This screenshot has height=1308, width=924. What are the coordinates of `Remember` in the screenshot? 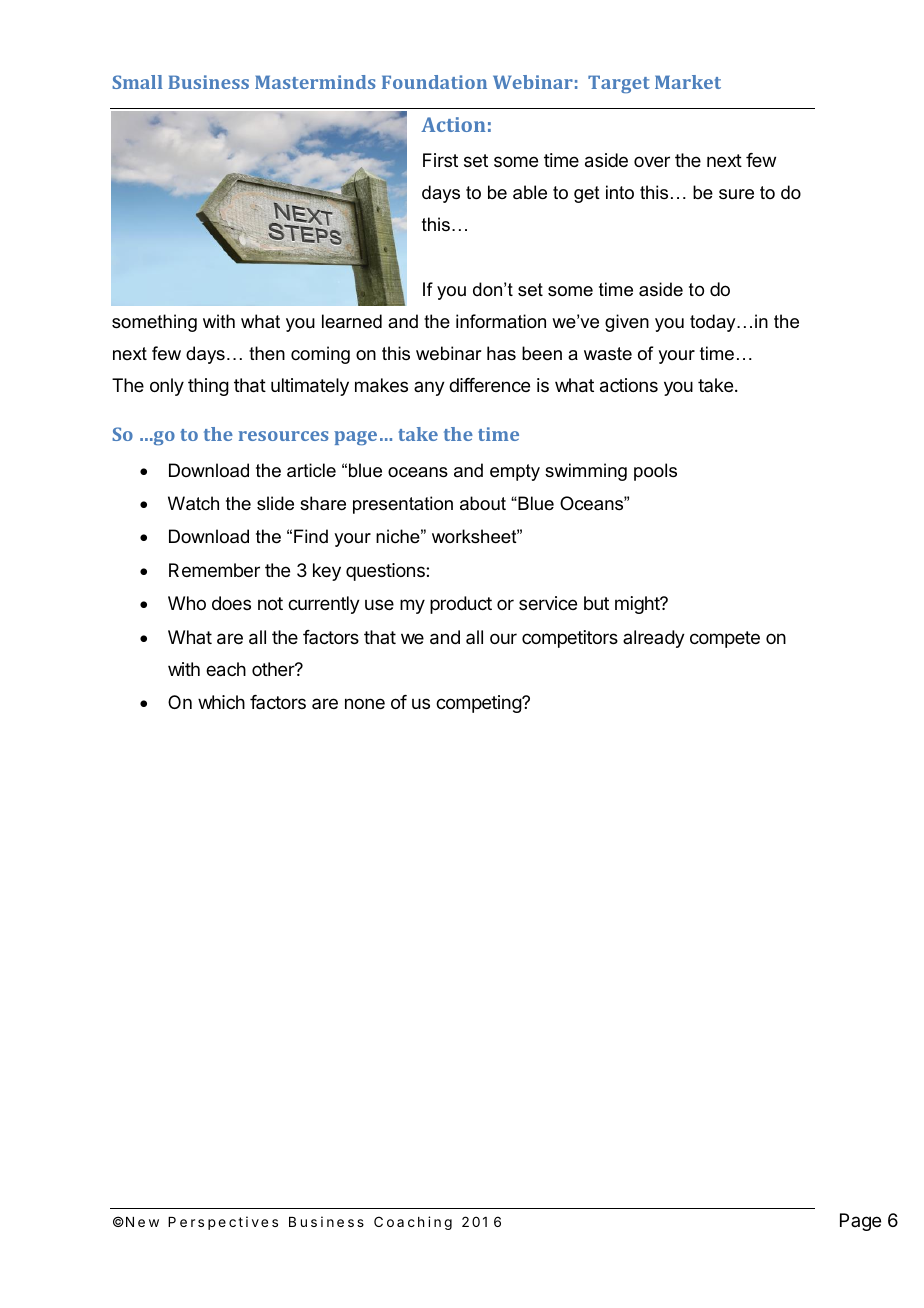 It's located at (214, 570).
